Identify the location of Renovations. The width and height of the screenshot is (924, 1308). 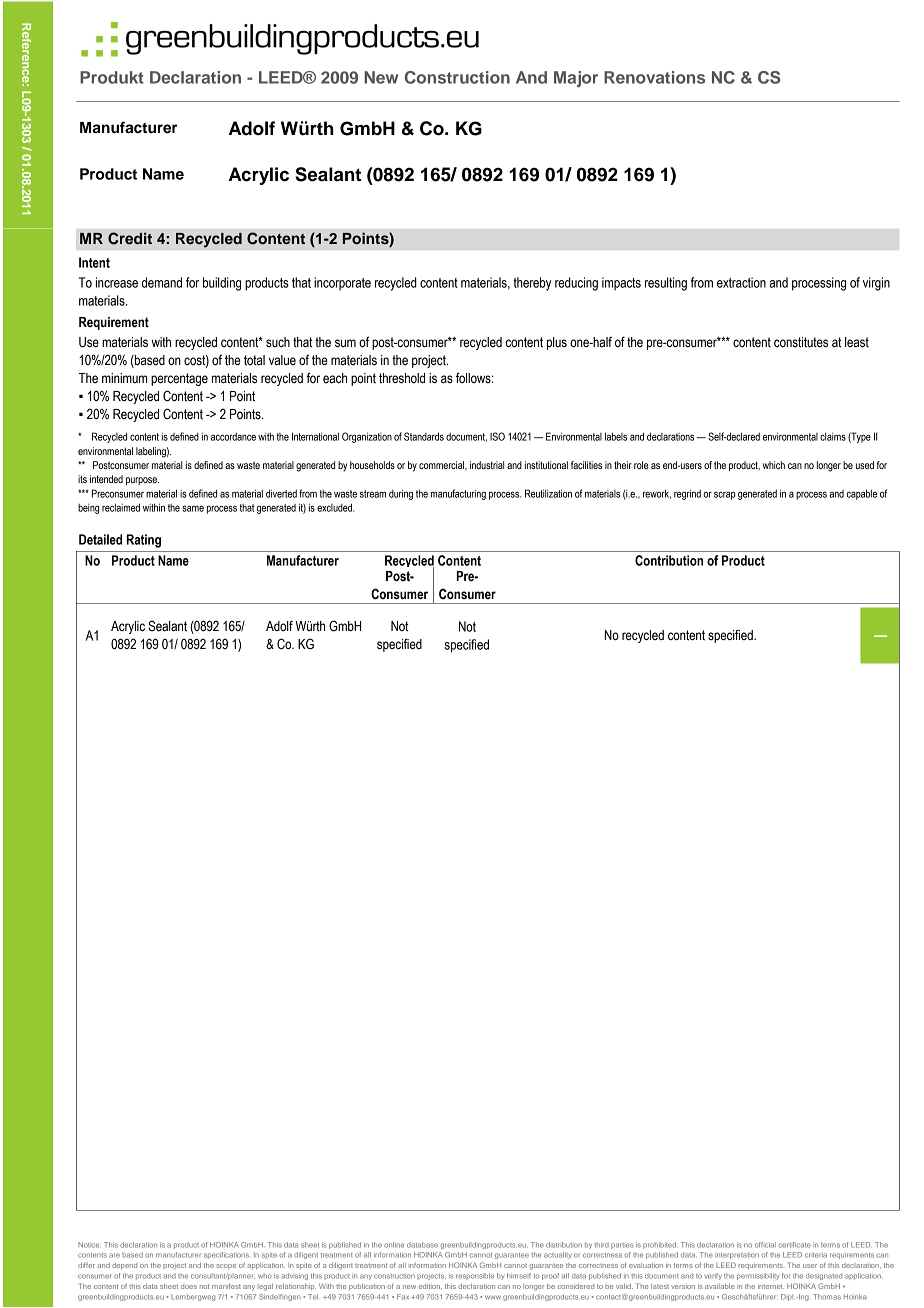
(654, 77).
